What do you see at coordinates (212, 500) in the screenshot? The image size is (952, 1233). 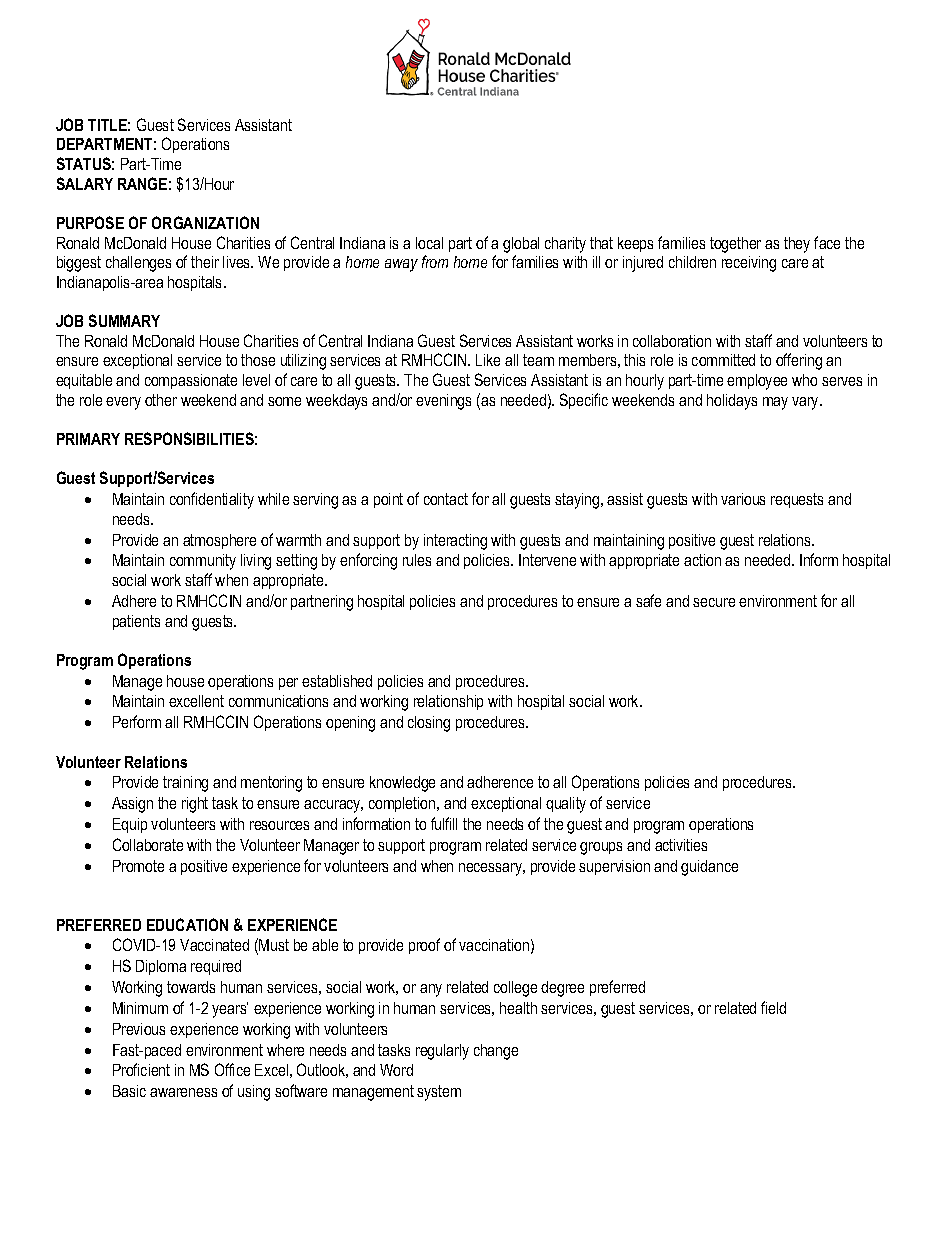 I see `confidentiality` at bounding box center [212, 500].
